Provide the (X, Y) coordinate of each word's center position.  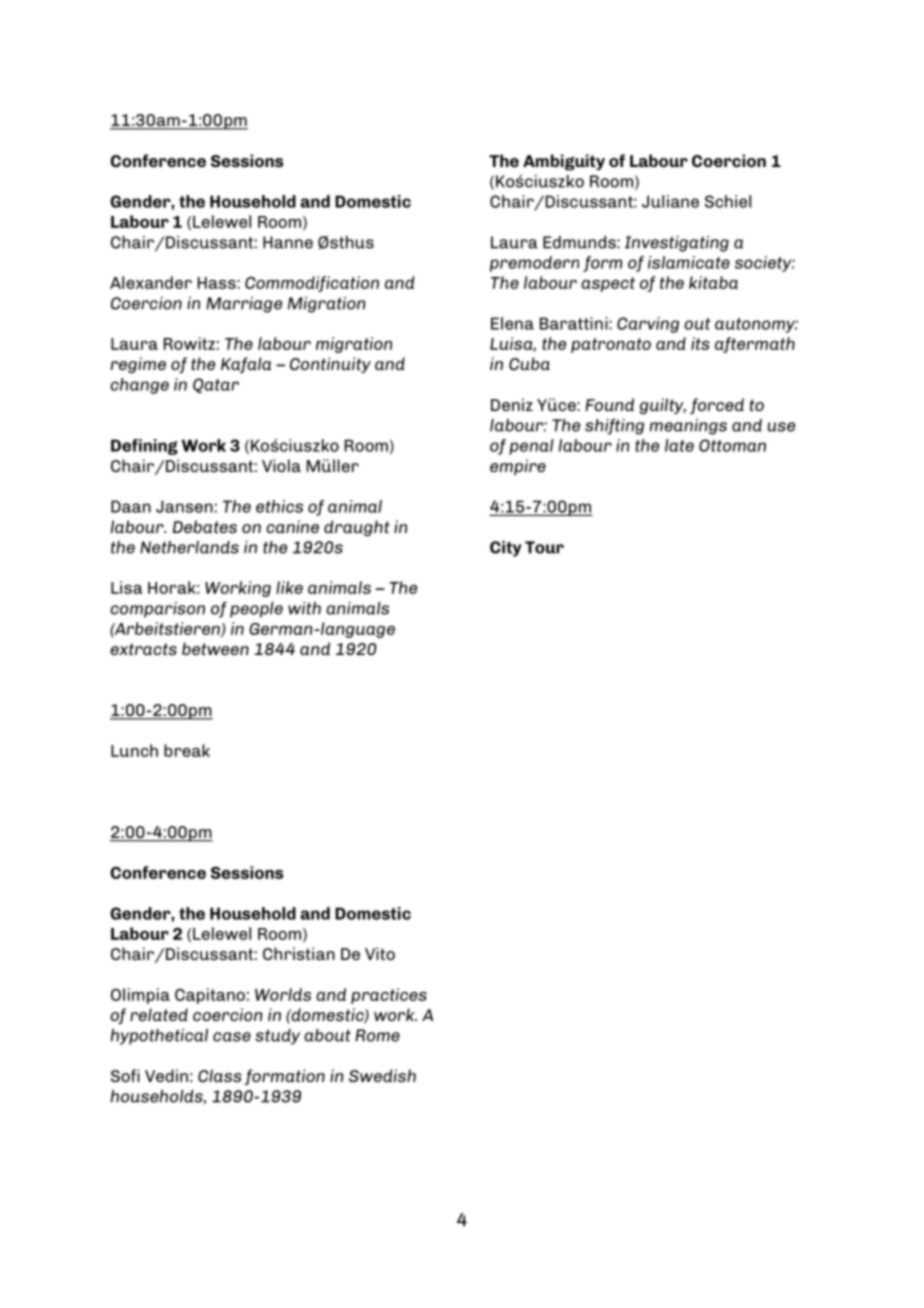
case (232, 1037)
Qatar (216, 385)
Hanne (288, 242)
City (506, 549)
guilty (662, 406)
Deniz (512, 404)
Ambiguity (564, 162)
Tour (544, 547)
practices (389, 996)
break (187, 750)
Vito (380, 953)
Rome (377, 1035)
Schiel (728, 201)
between (215, 648)
